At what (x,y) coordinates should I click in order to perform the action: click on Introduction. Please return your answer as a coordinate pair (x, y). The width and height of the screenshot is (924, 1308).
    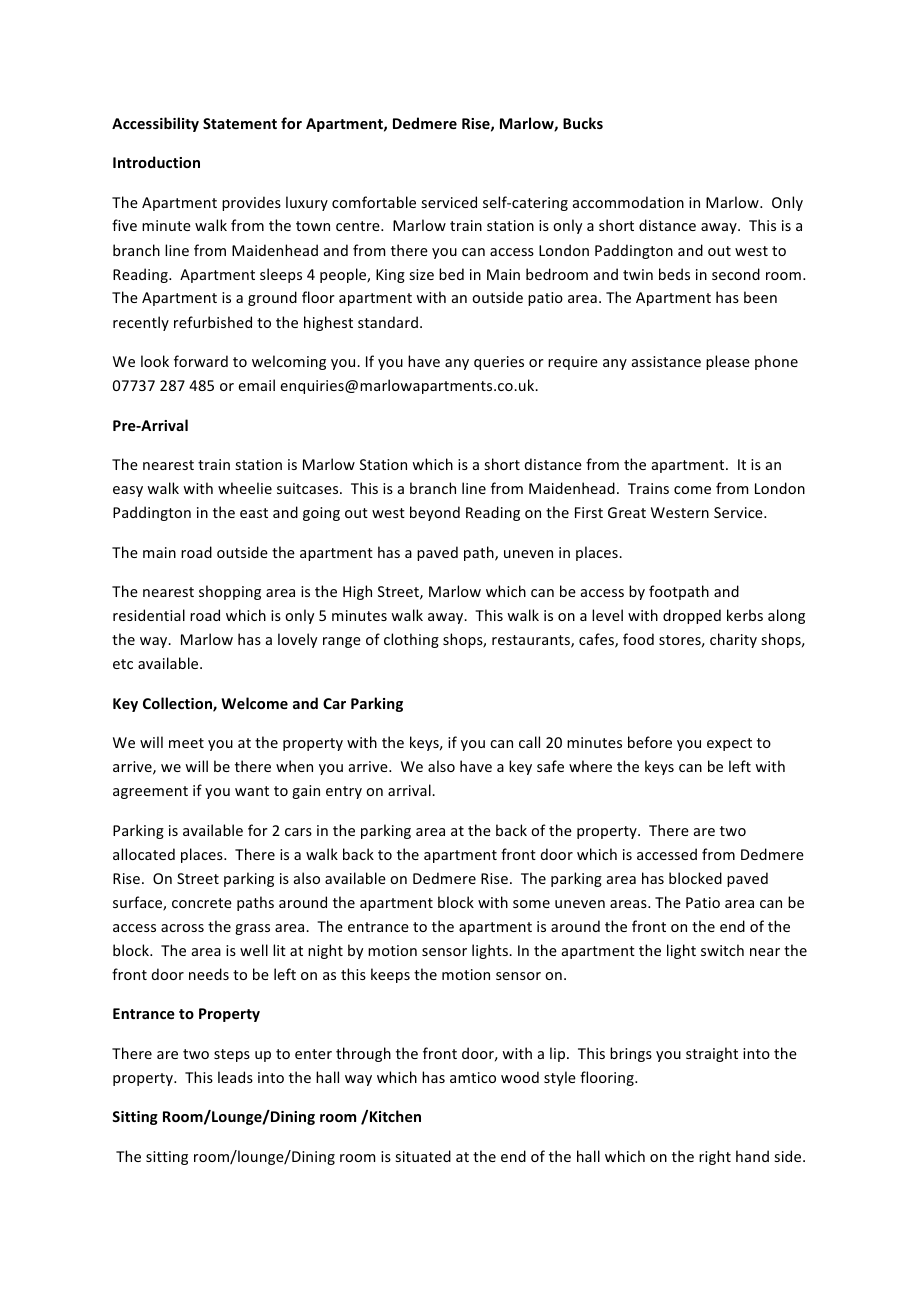
    Looking at the image, I should click on (156, 162).
